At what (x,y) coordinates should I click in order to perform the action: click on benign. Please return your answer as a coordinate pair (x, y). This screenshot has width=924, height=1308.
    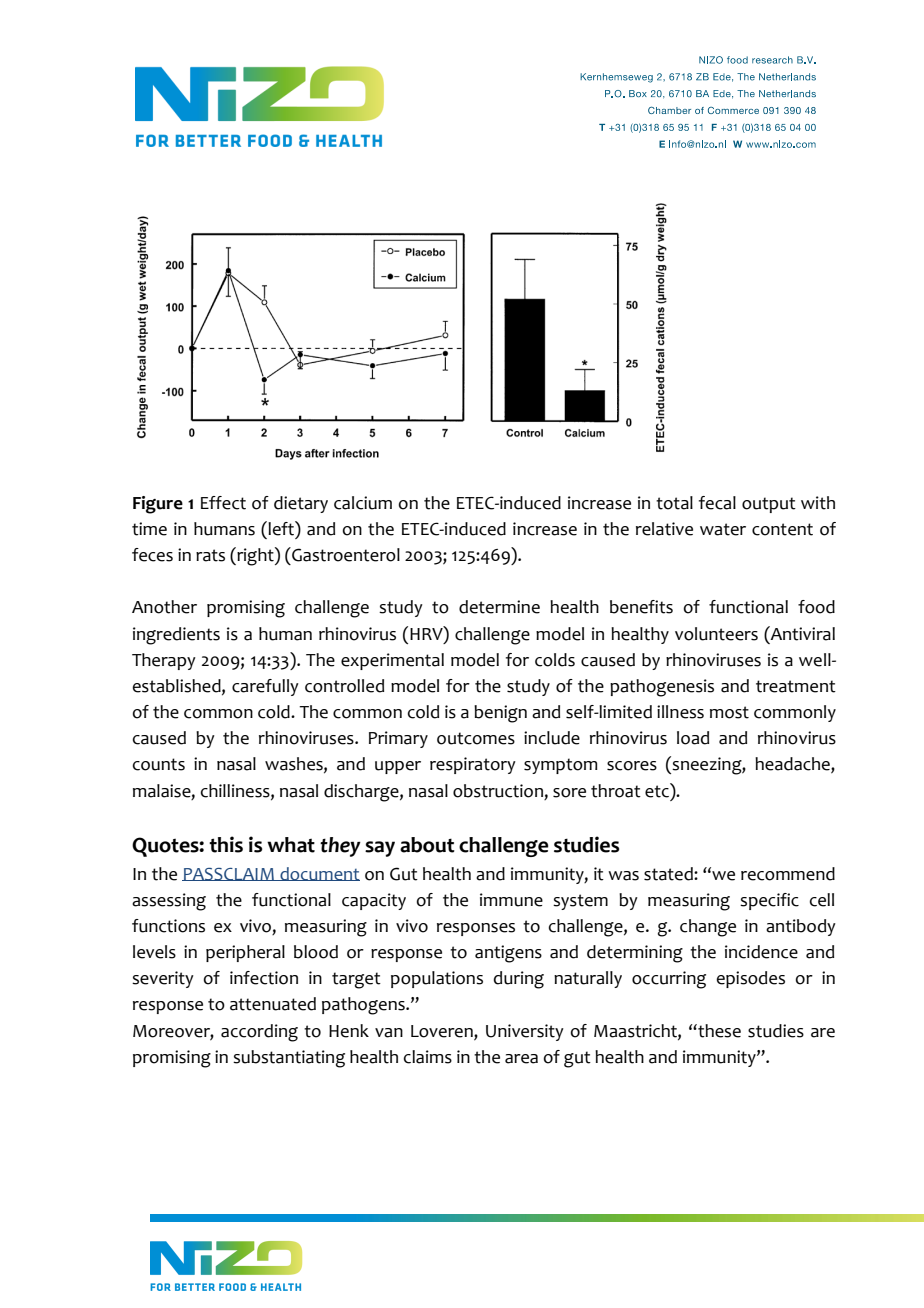
    Looking at the image, I should click on (500, 714).
